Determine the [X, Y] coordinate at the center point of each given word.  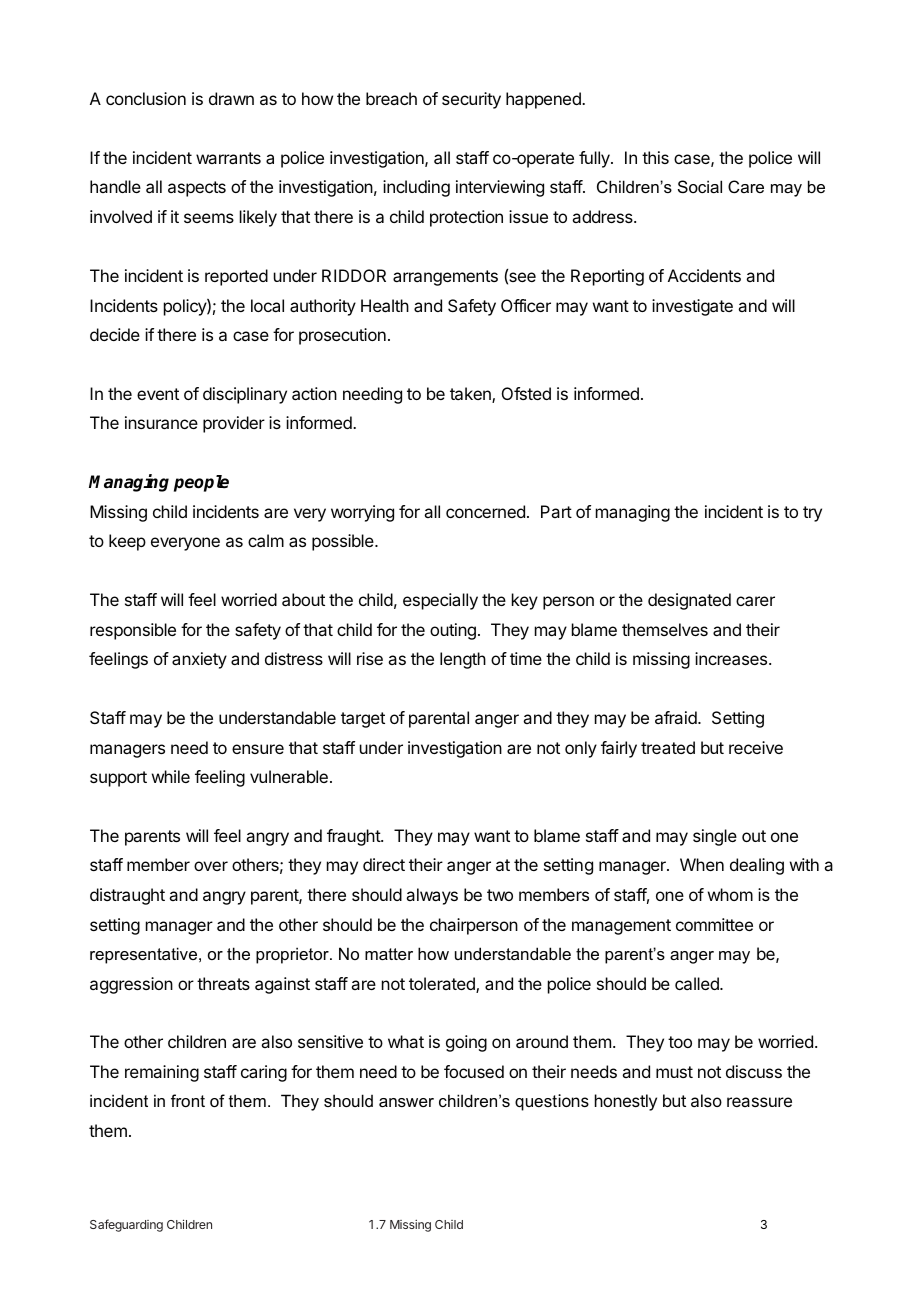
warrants [228, 158]
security [471, 100]
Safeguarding [126, 1225]
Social [700, 186]
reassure [759, 1102]
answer [406, 1102]
